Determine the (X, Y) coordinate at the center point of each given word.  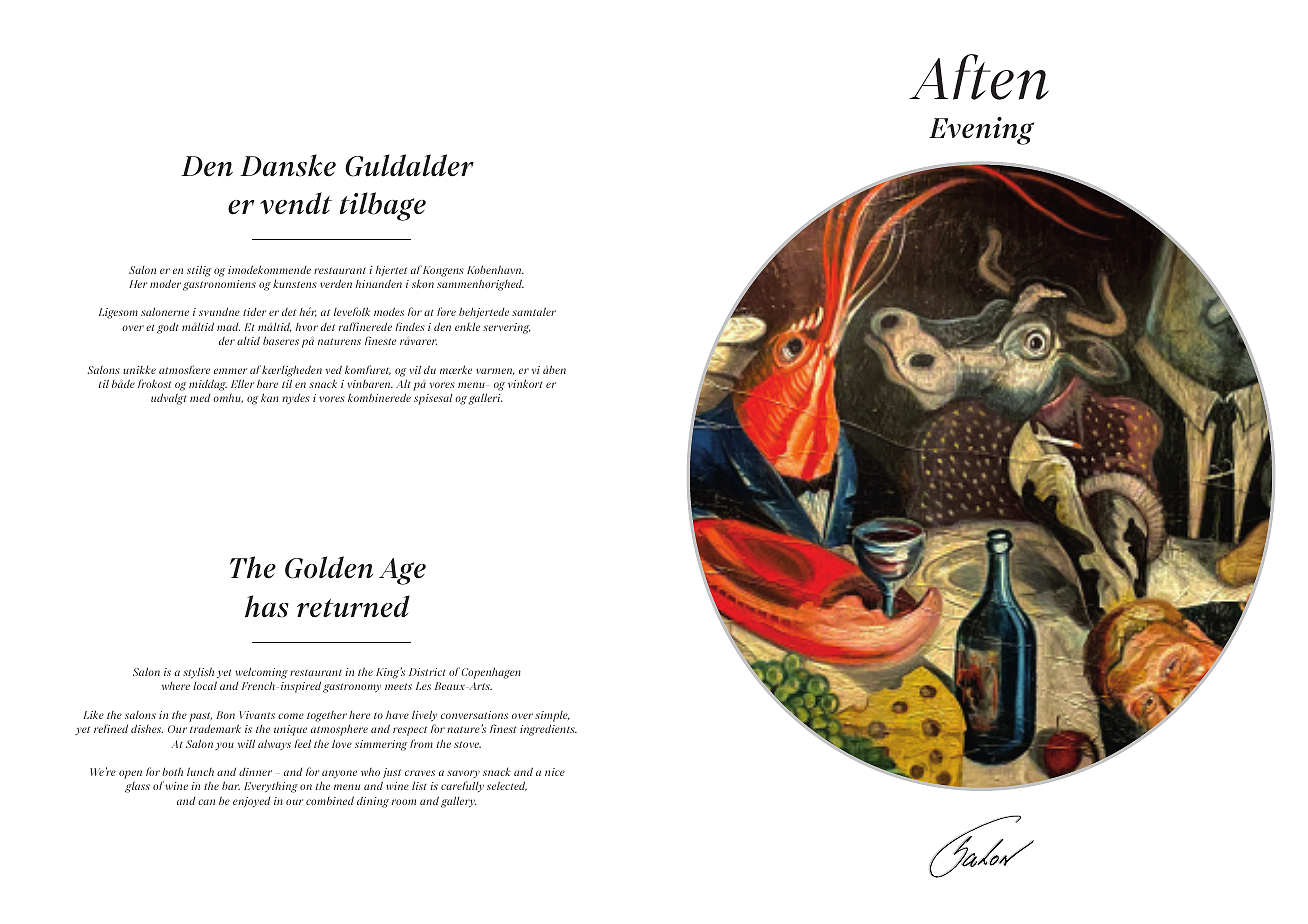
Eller (242, 383)
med (200, 398)
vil (415, 369)
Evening (981, 131)
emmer (230, 371)
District (427, 672)
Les (423, 686)
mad (228, 327)
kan (270, 397)
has (267, 606)
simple (552, 716)
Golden (329, 567)
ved (334, 369)
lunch (200, 771)
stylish (198, 673)
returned (353, 606)
